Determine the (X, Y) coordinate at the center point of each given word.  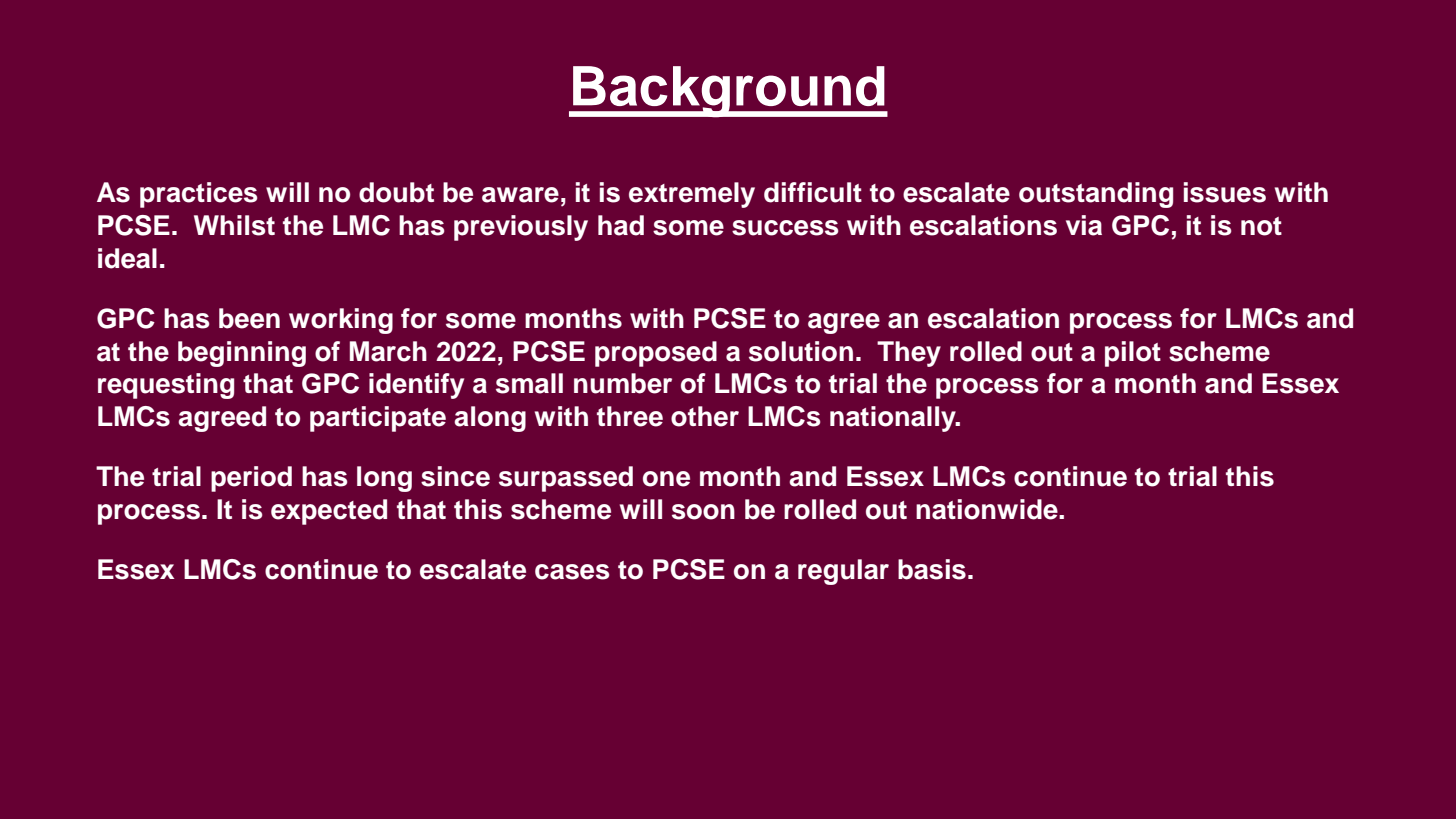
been (249, 318)
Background (729, 92)
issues (1225, 192)
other (705, 416)
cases (572, 572)
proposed (656, 354)
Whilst (234, 225)
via (1084, 225)
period (251, 479)
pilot (1133, 354)
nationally (894, 419)
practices (198, 195)
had (621, 225)
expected (329, 512)
